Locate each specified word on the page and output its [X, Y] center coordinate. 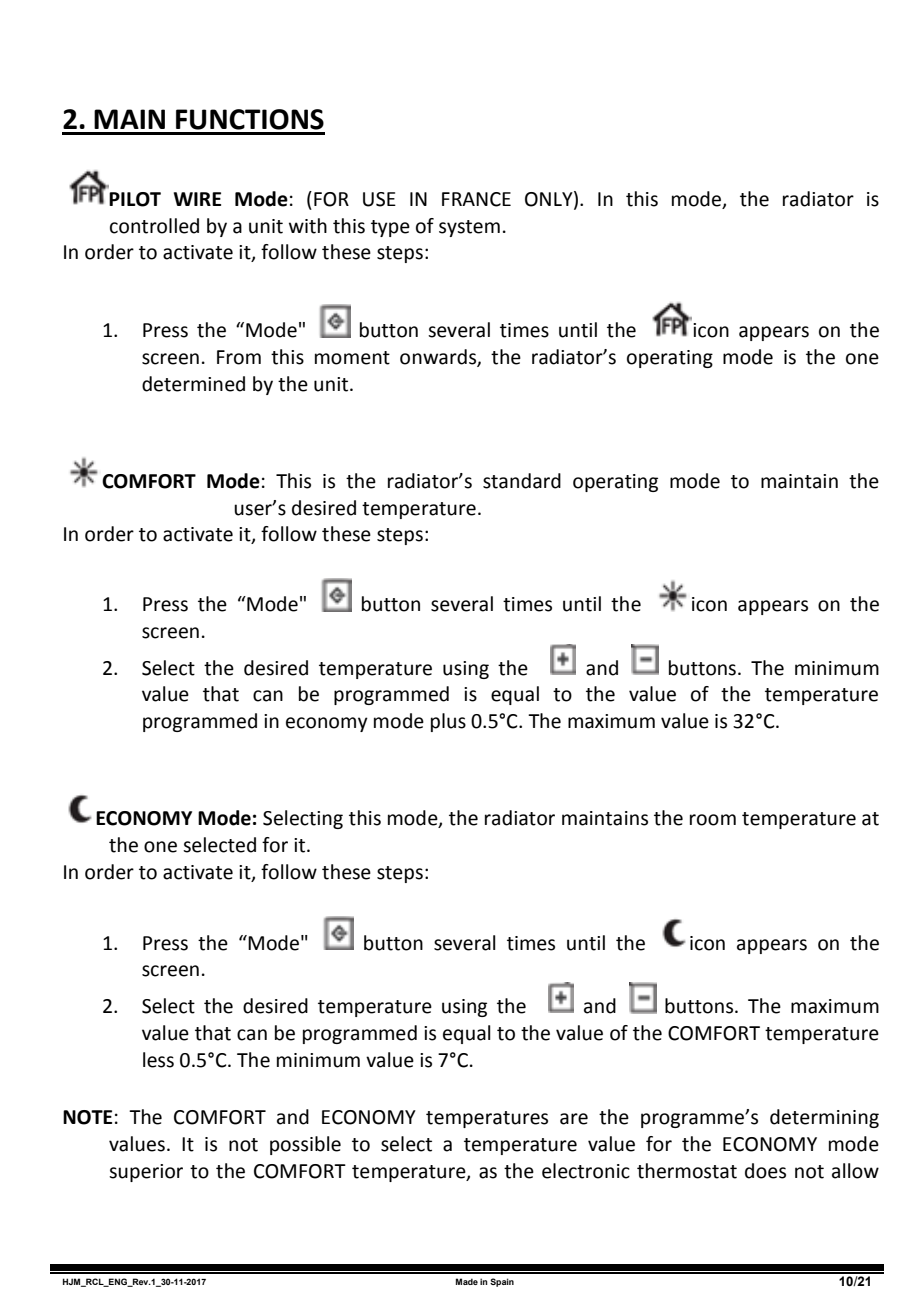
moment [352, 358]
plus [448, 722]
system [469, 228]
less [158, 1060]
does [765, 1171]
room [713, 820]
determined [193, 384]
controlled [154, 226]
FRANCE [476, 199]
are [574, 1119]
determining [824, 1118]
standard [522, 481]
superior [146, 1173]
